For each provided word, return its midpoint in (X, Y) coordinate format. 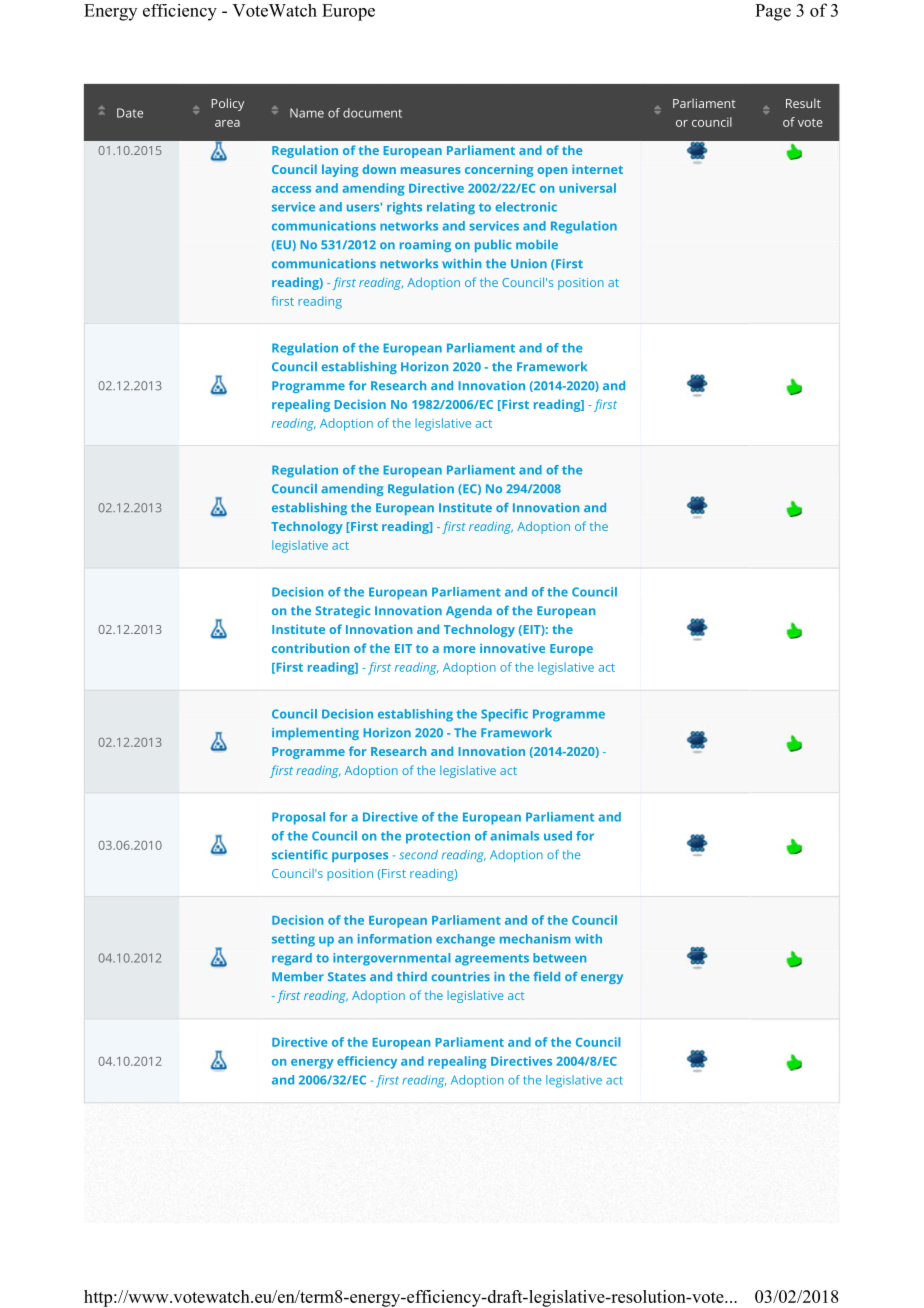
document (372, 113)
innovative (512, 648)
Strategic (342, 612)
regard (292, 959)
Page (773, 12)
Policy (227, 104)
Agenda (469, 612)
